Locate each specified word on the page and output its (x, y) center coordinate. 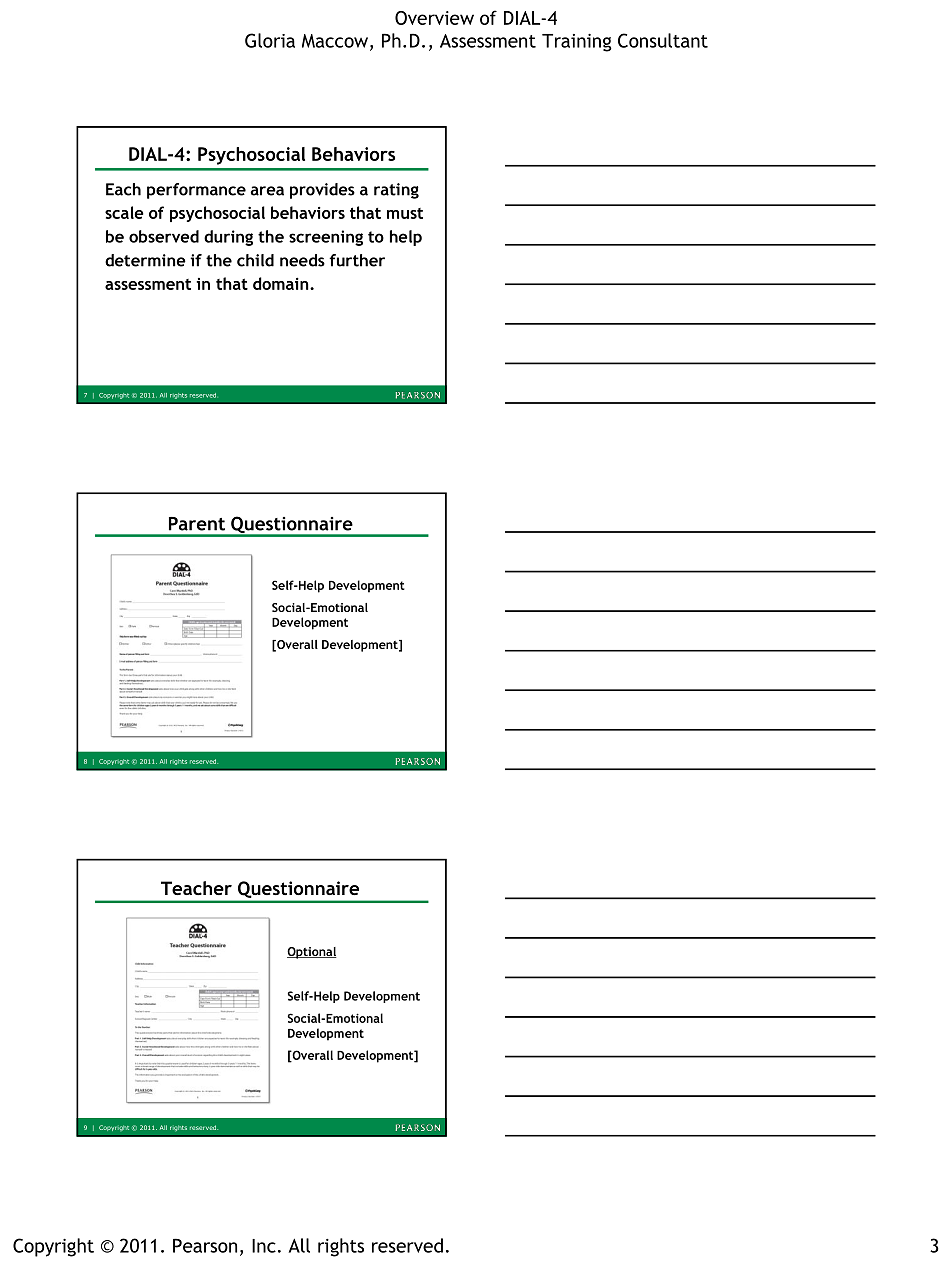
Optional (312, 953)
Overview (434, 18)
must (405, 213)
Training (577, 43)
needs (302, 260)
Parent (197, 524)
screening (326, 238)
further (357, 260)
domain (282, 283)
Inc (264, 1246)
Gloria (270, 40)
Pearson (205, 1245)
